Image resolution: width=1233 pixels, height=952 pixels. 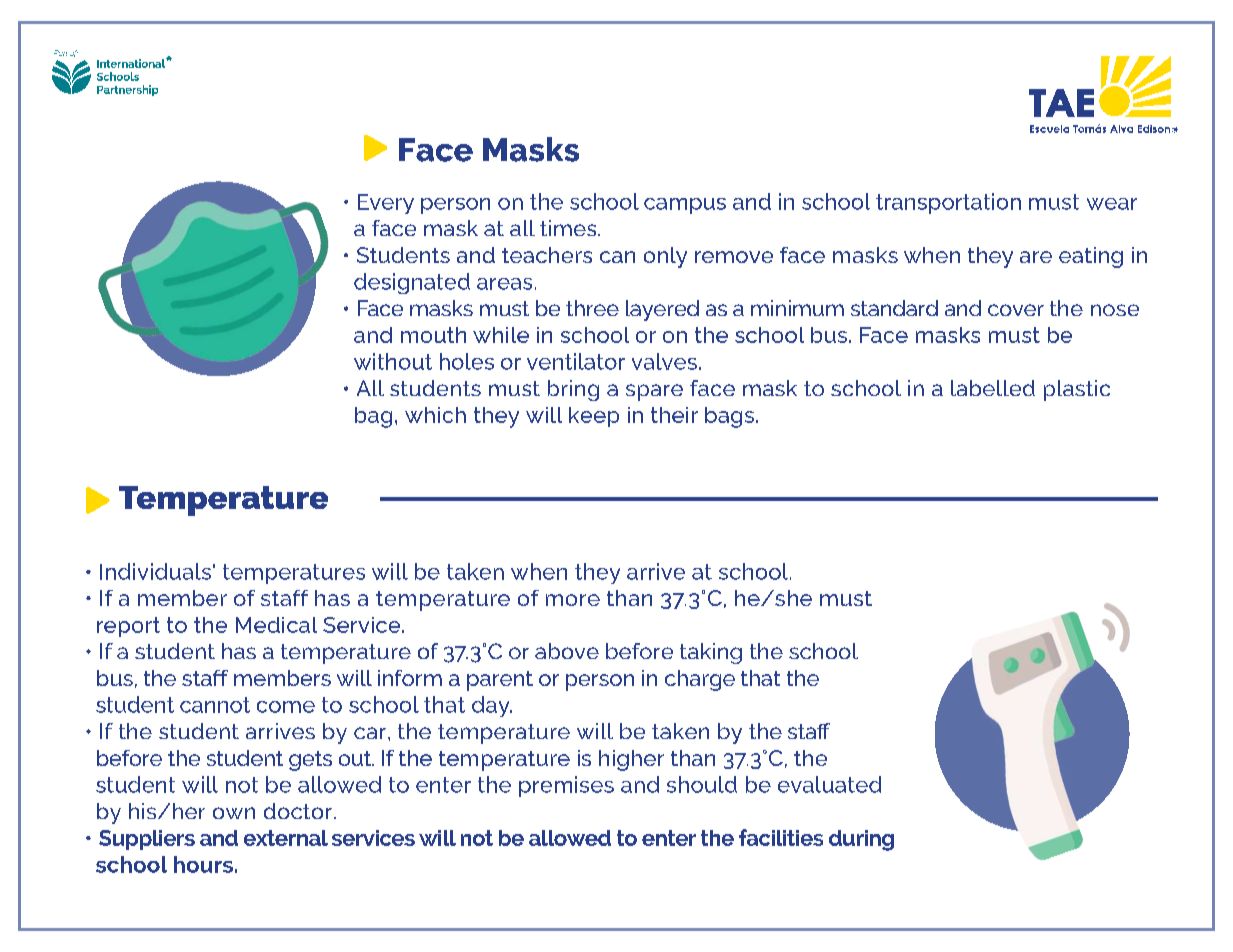 What do you see at coordinates (594, 417) in the screenshot?
I see `keep` at bounding box center [594, 417].
